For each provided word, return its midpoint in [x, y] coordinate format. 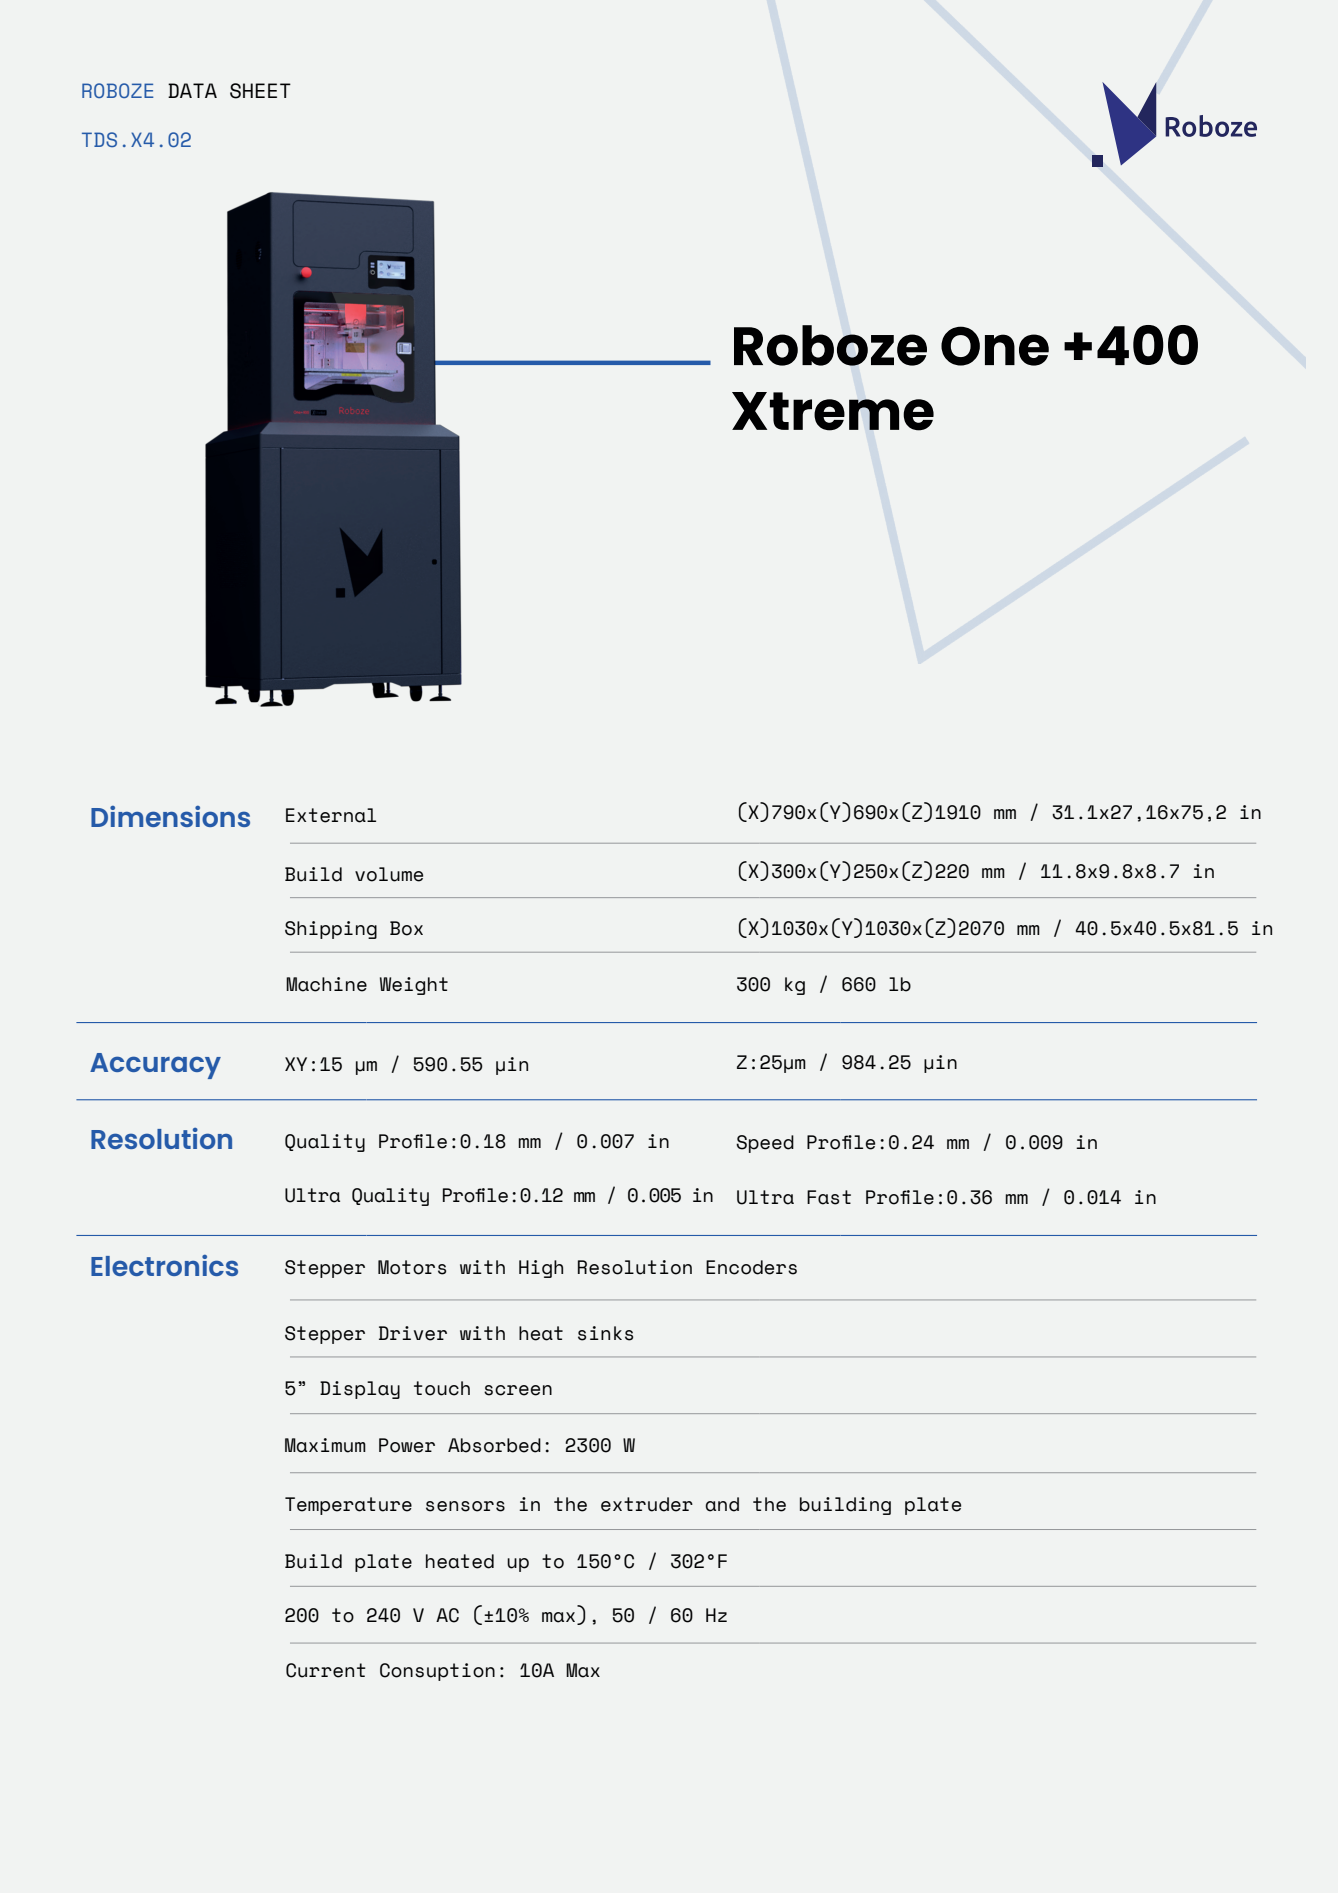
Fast [829, 1197]
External [331, 815]
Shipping [331, 930]
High [541, 1269]
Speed [765, 1144]
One [995, 346]
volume [389, 874]
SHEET [260, 91]
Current [326, 1670]
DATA [192, 90]
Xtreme [833, 411]
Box [406, 928]
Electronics [164, 1265]
